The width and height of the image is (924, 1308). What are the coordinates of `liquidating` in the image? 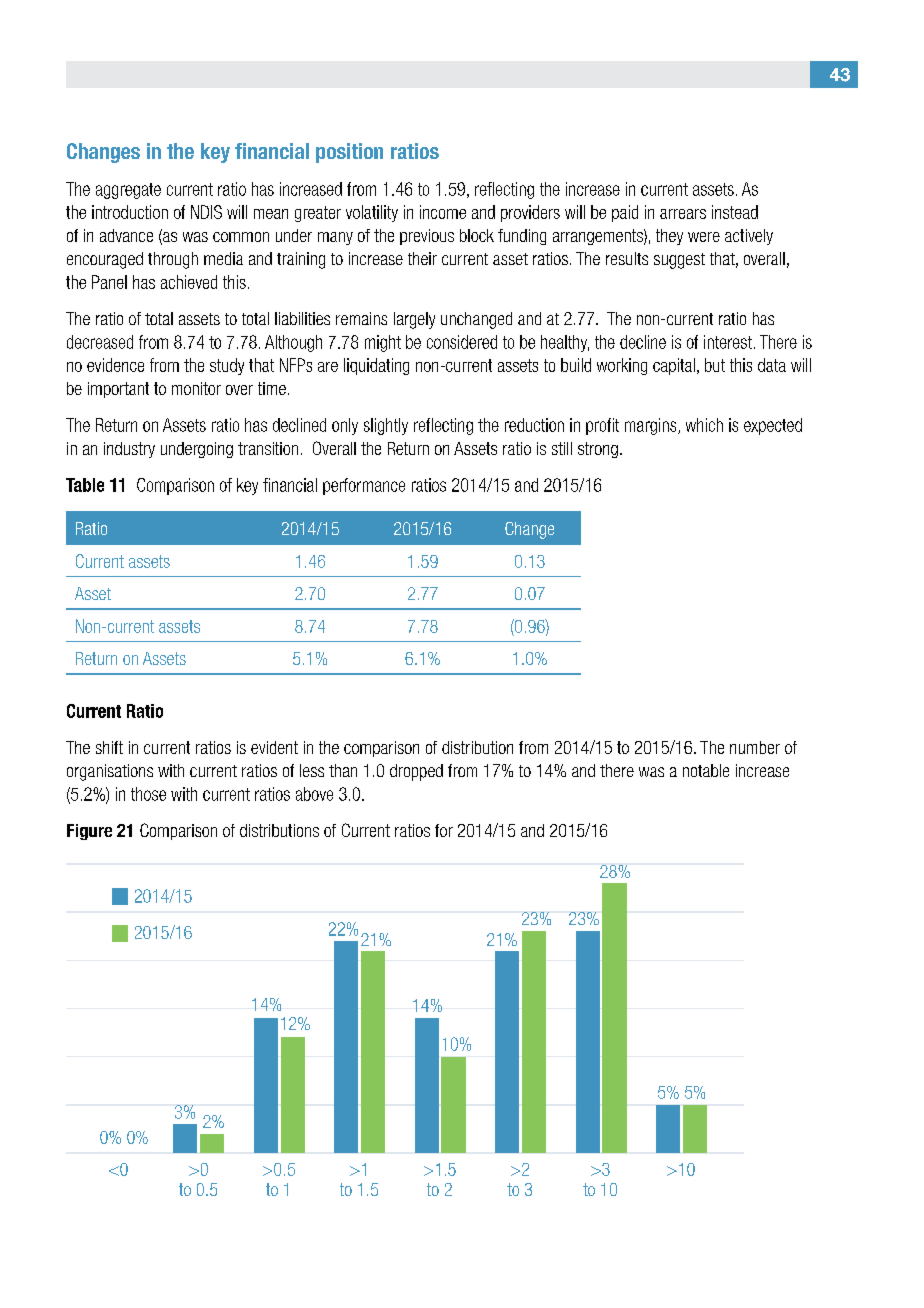 It's located at (376, 366).
